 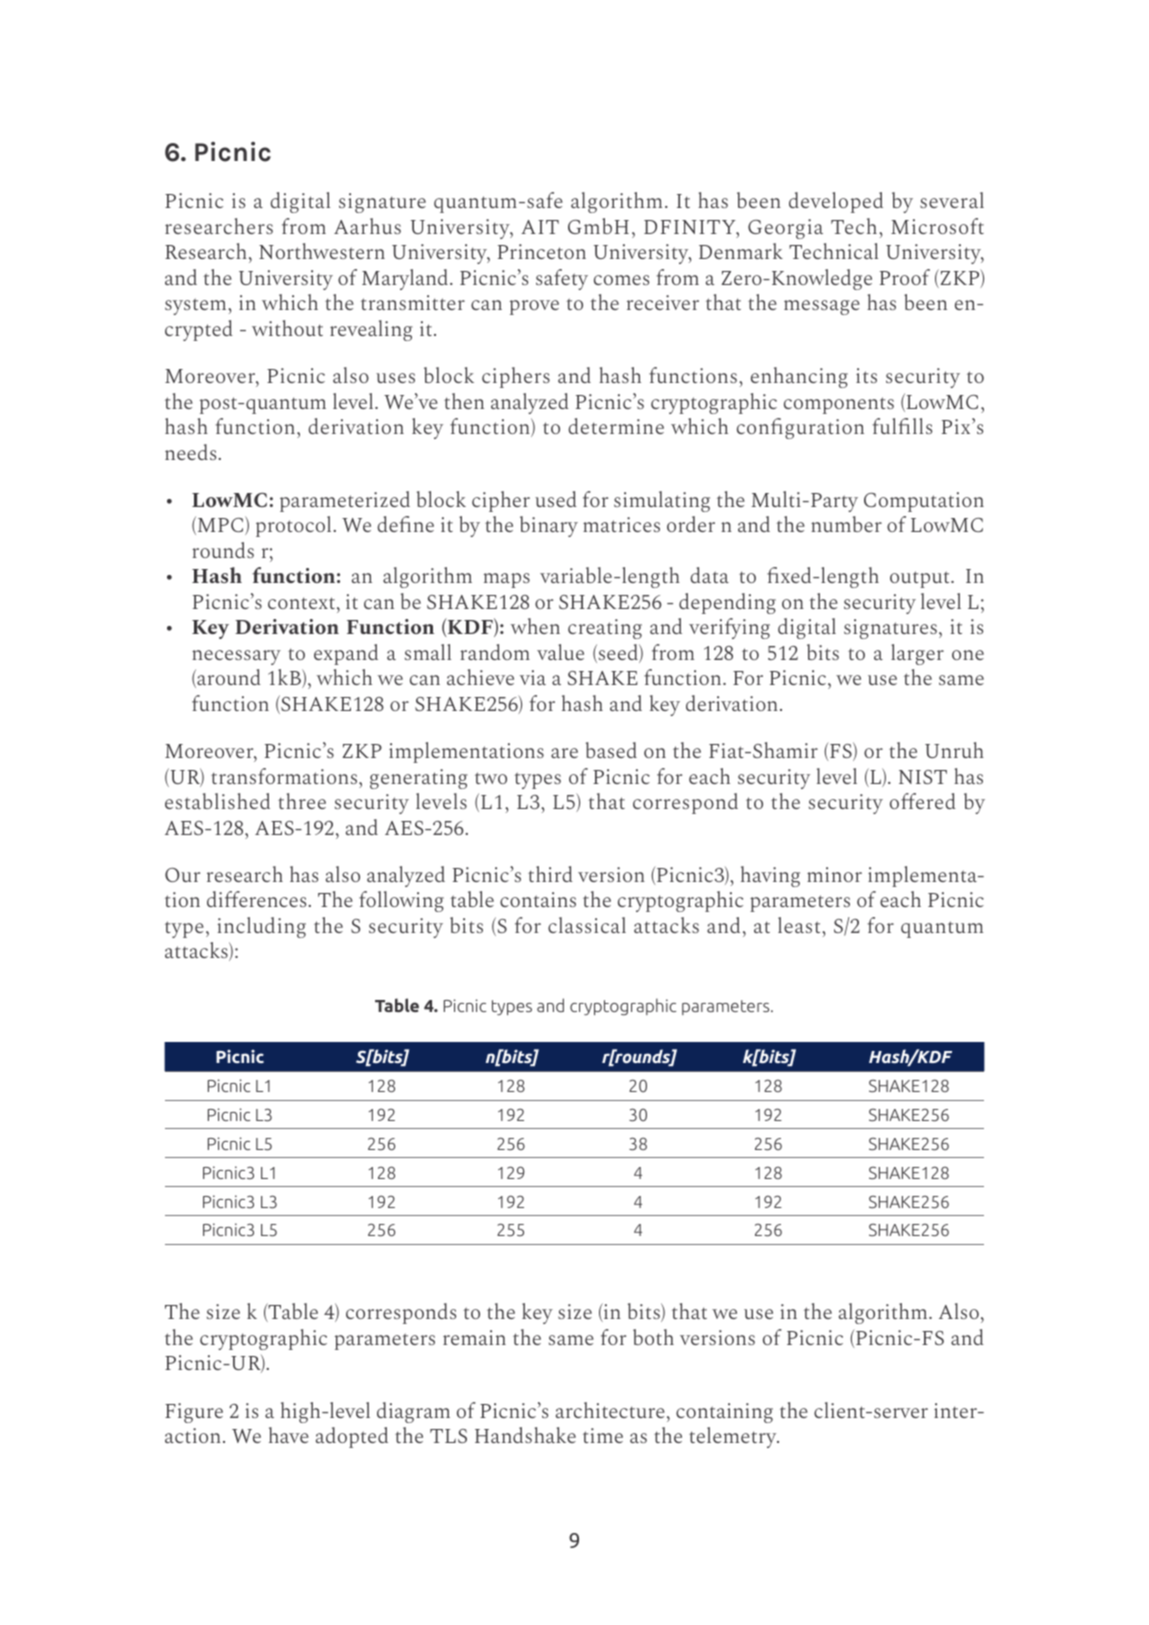 What do you see at coordinates (262, 927) in the screenshot?
I see `including` at bounding box center [262, 927].
